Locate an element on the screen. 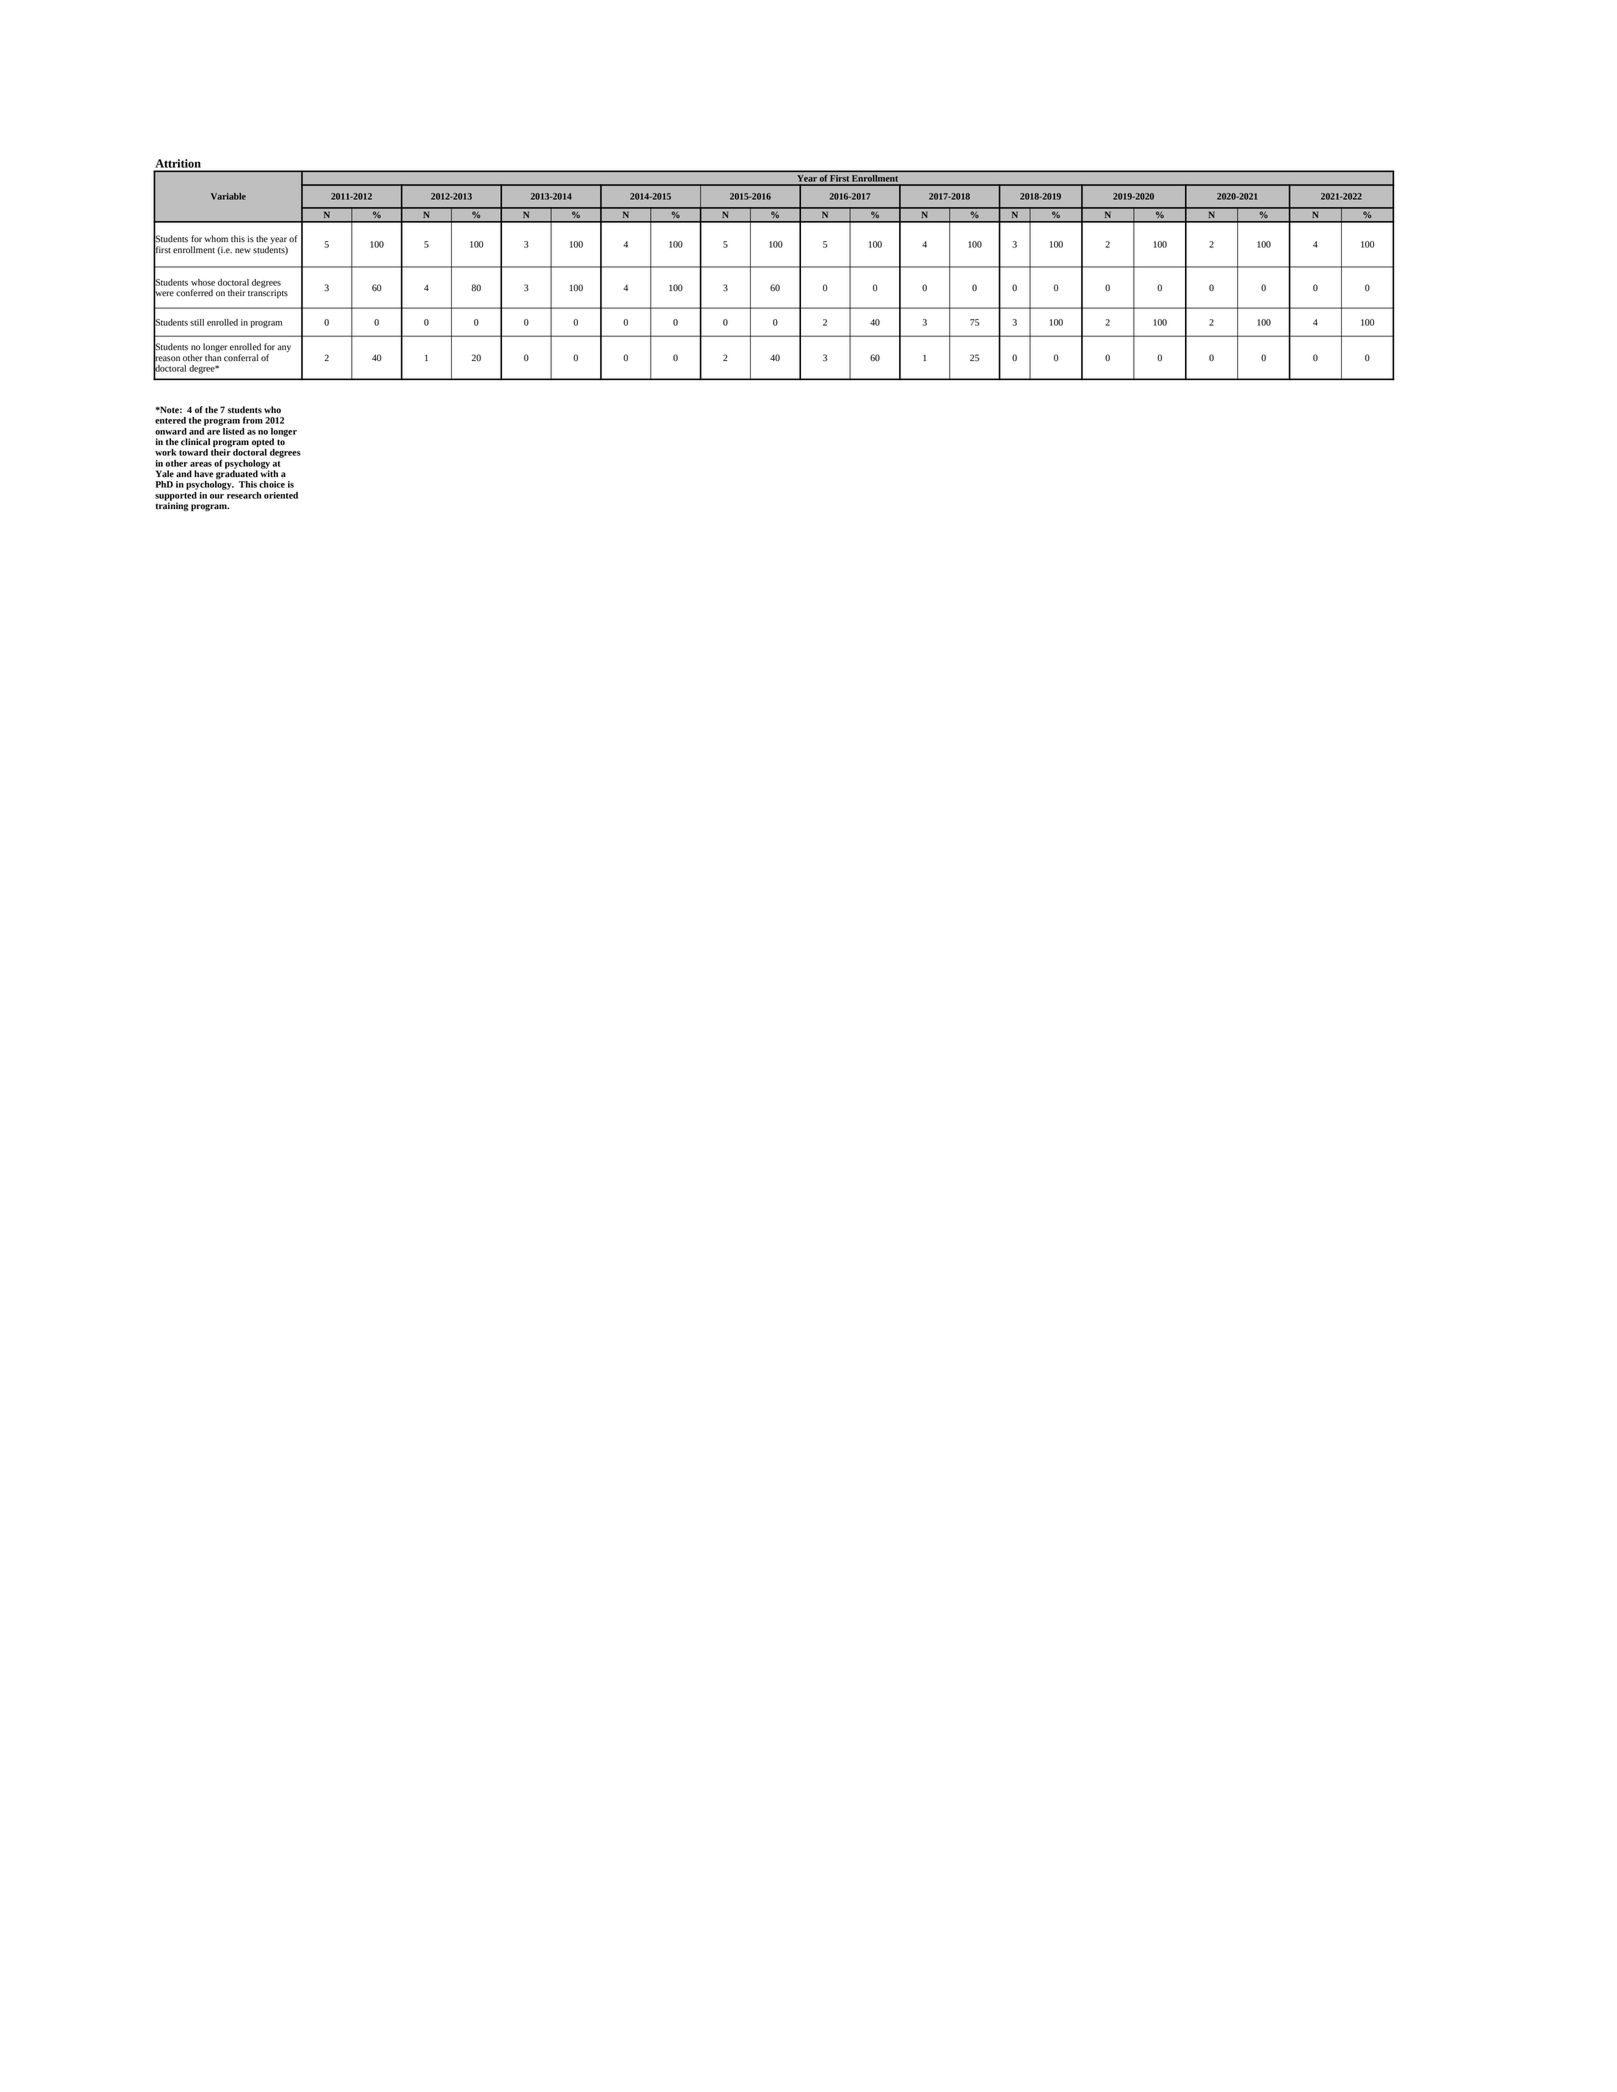 The width and height of the screenshot is (1617, 2092). whom is located at coordinates (216, 239).
